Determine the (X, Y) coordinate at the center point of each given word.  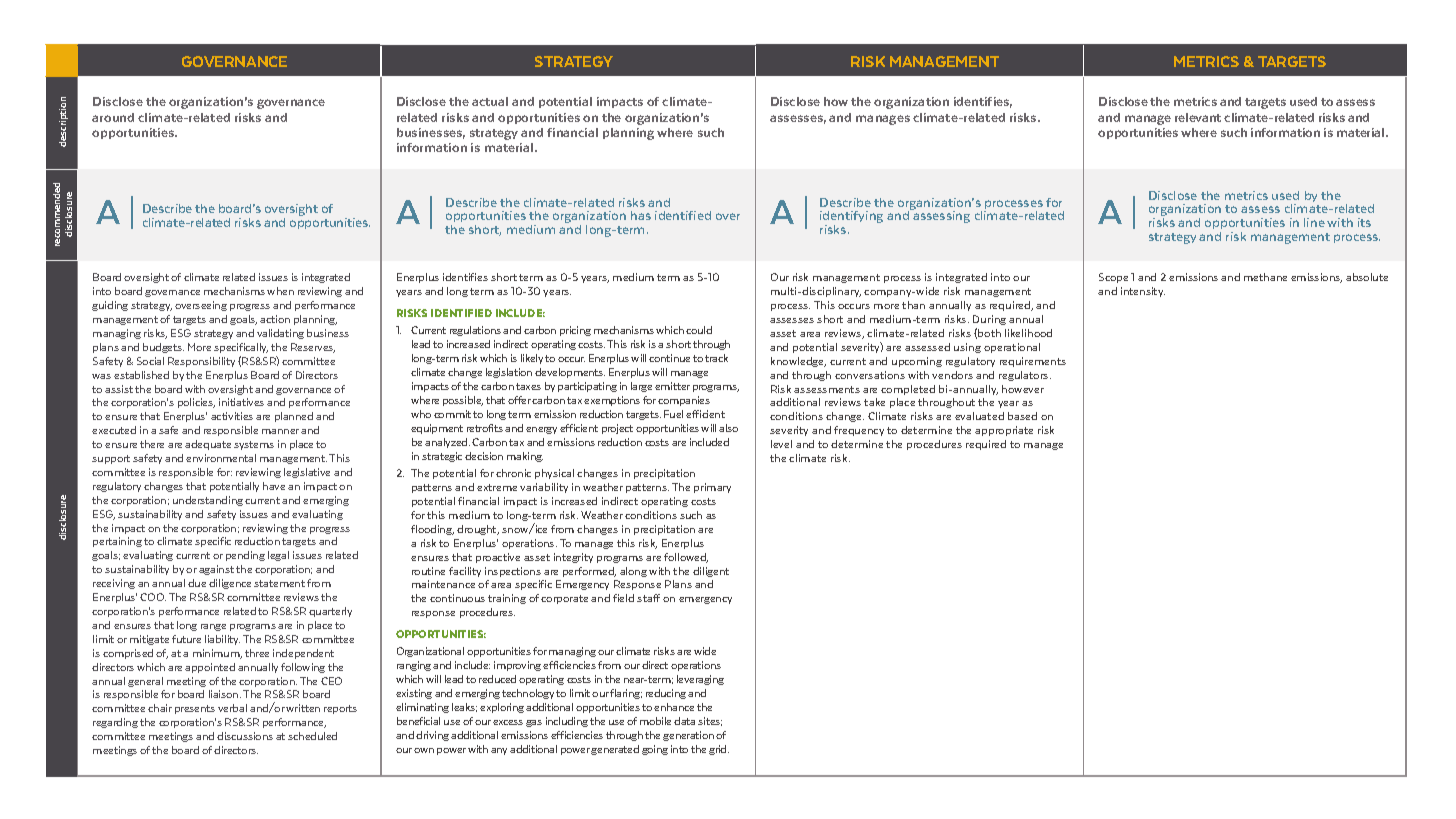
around (113, 117)
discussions (245, 736)
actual (490, 101)
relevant (1198, 117)
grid (719, 750)
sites (710, 721)
